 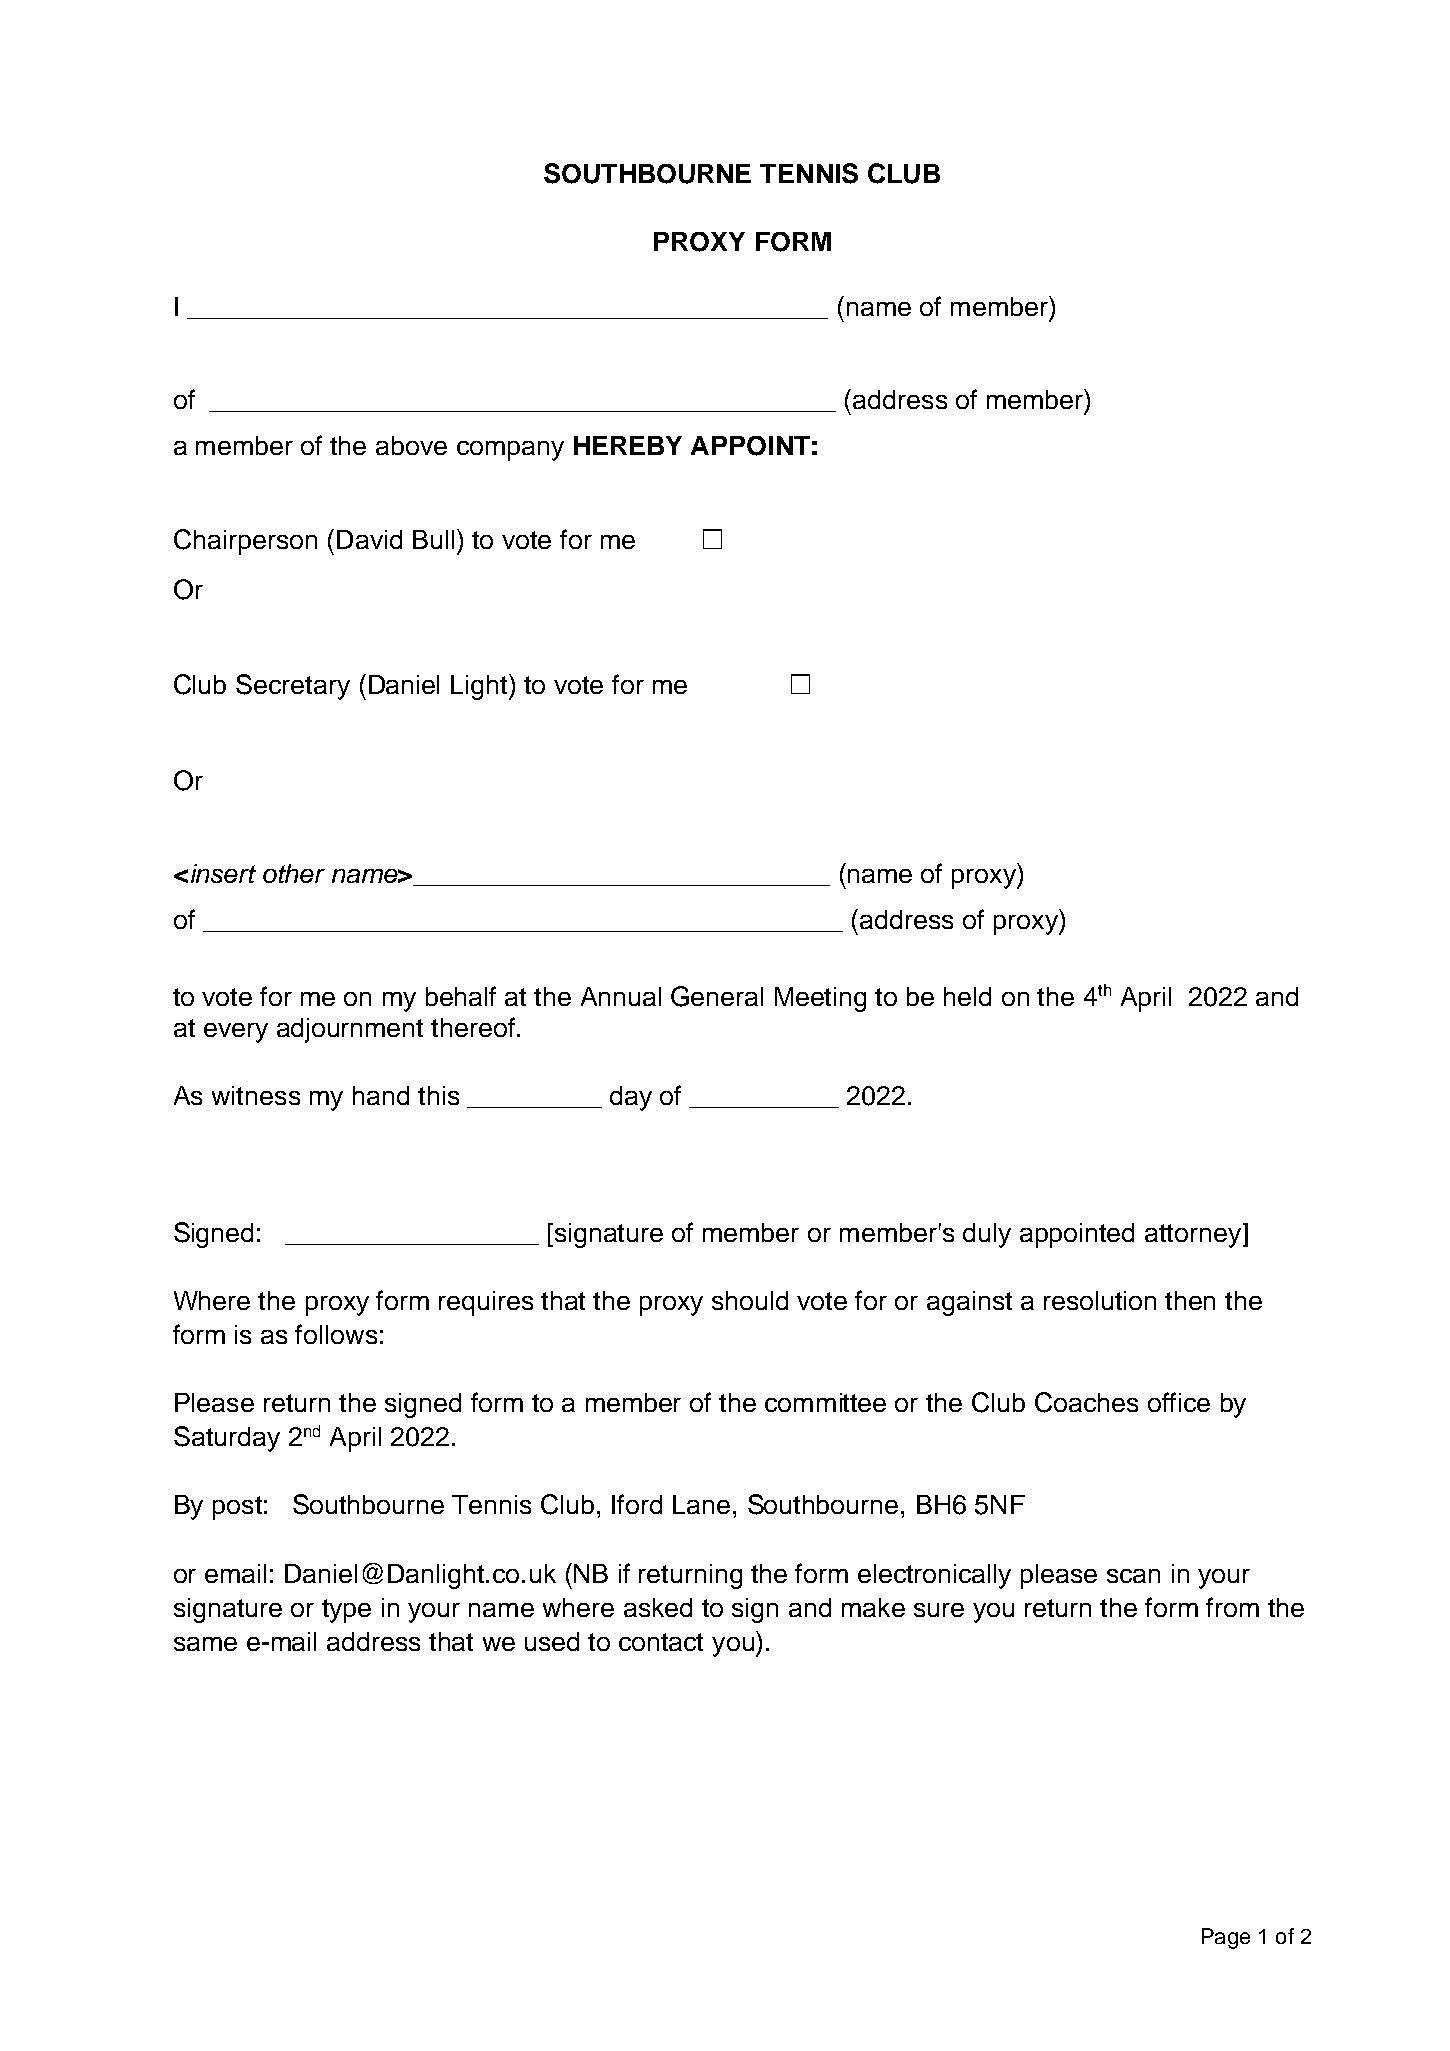 I want to click on should, so click(x=750, y=1300).
